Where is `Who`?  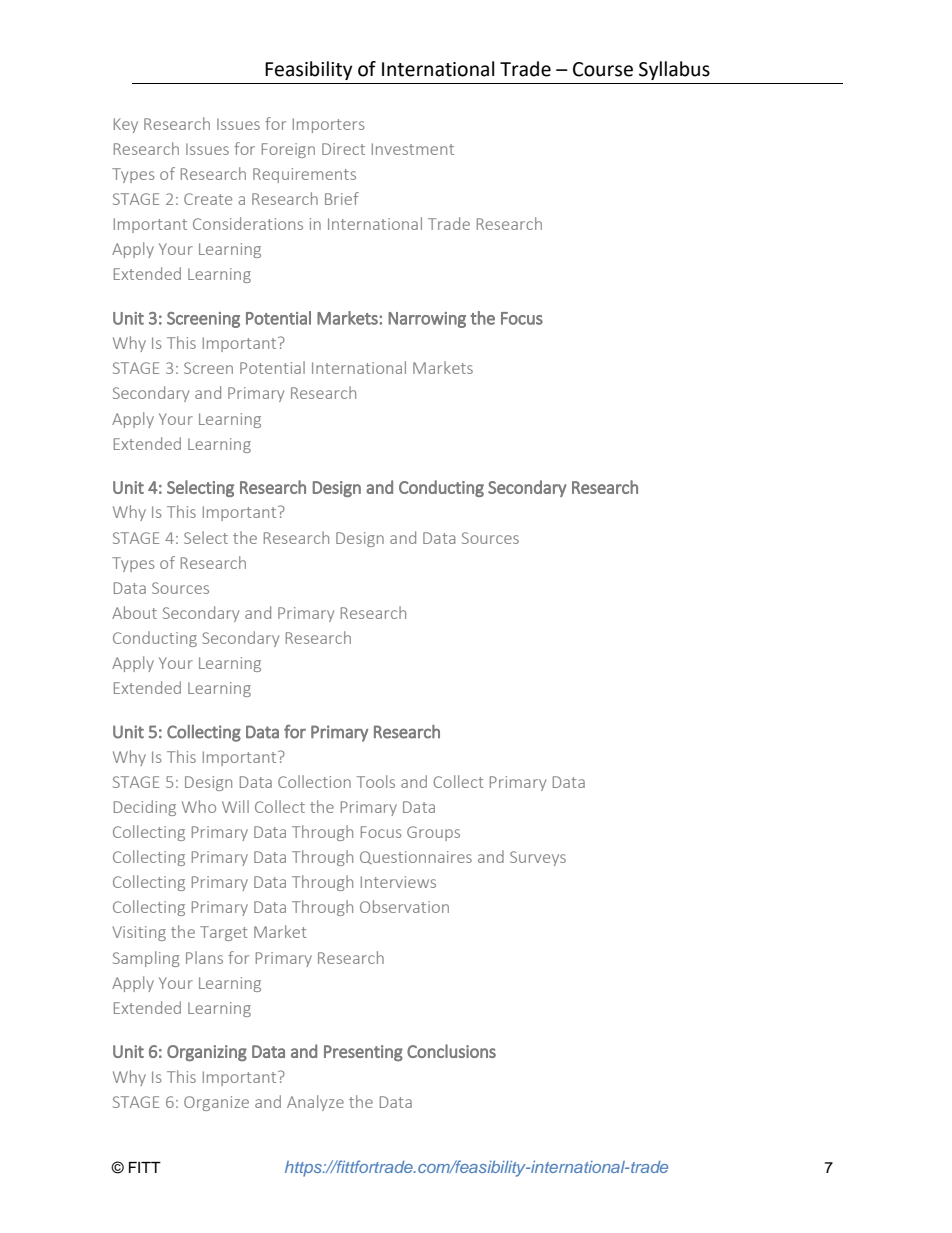 Who is located at coordinates (199, 806).
